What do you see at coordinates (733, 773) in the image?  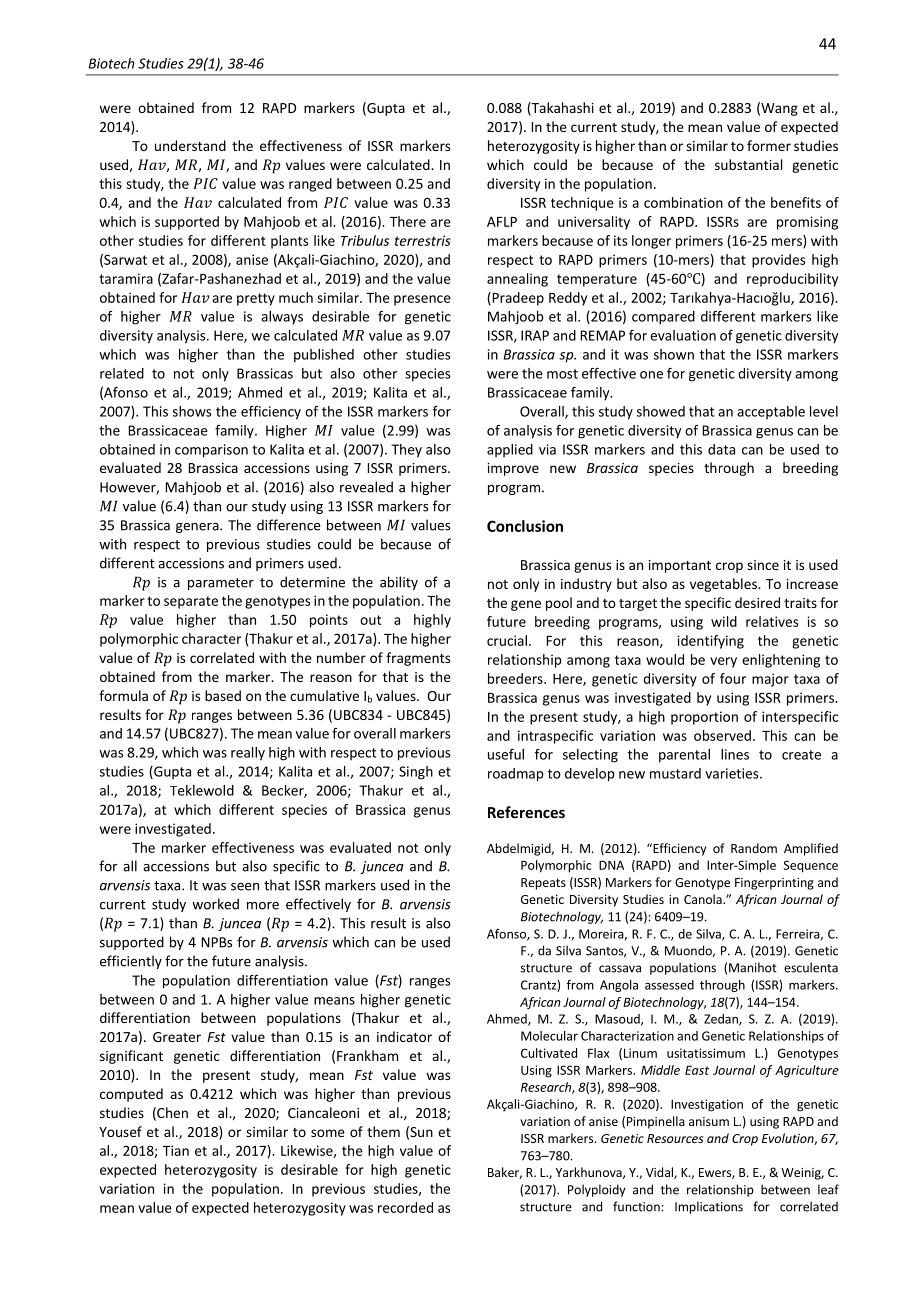 I see `varieties` at bounding box center [733, 773].
